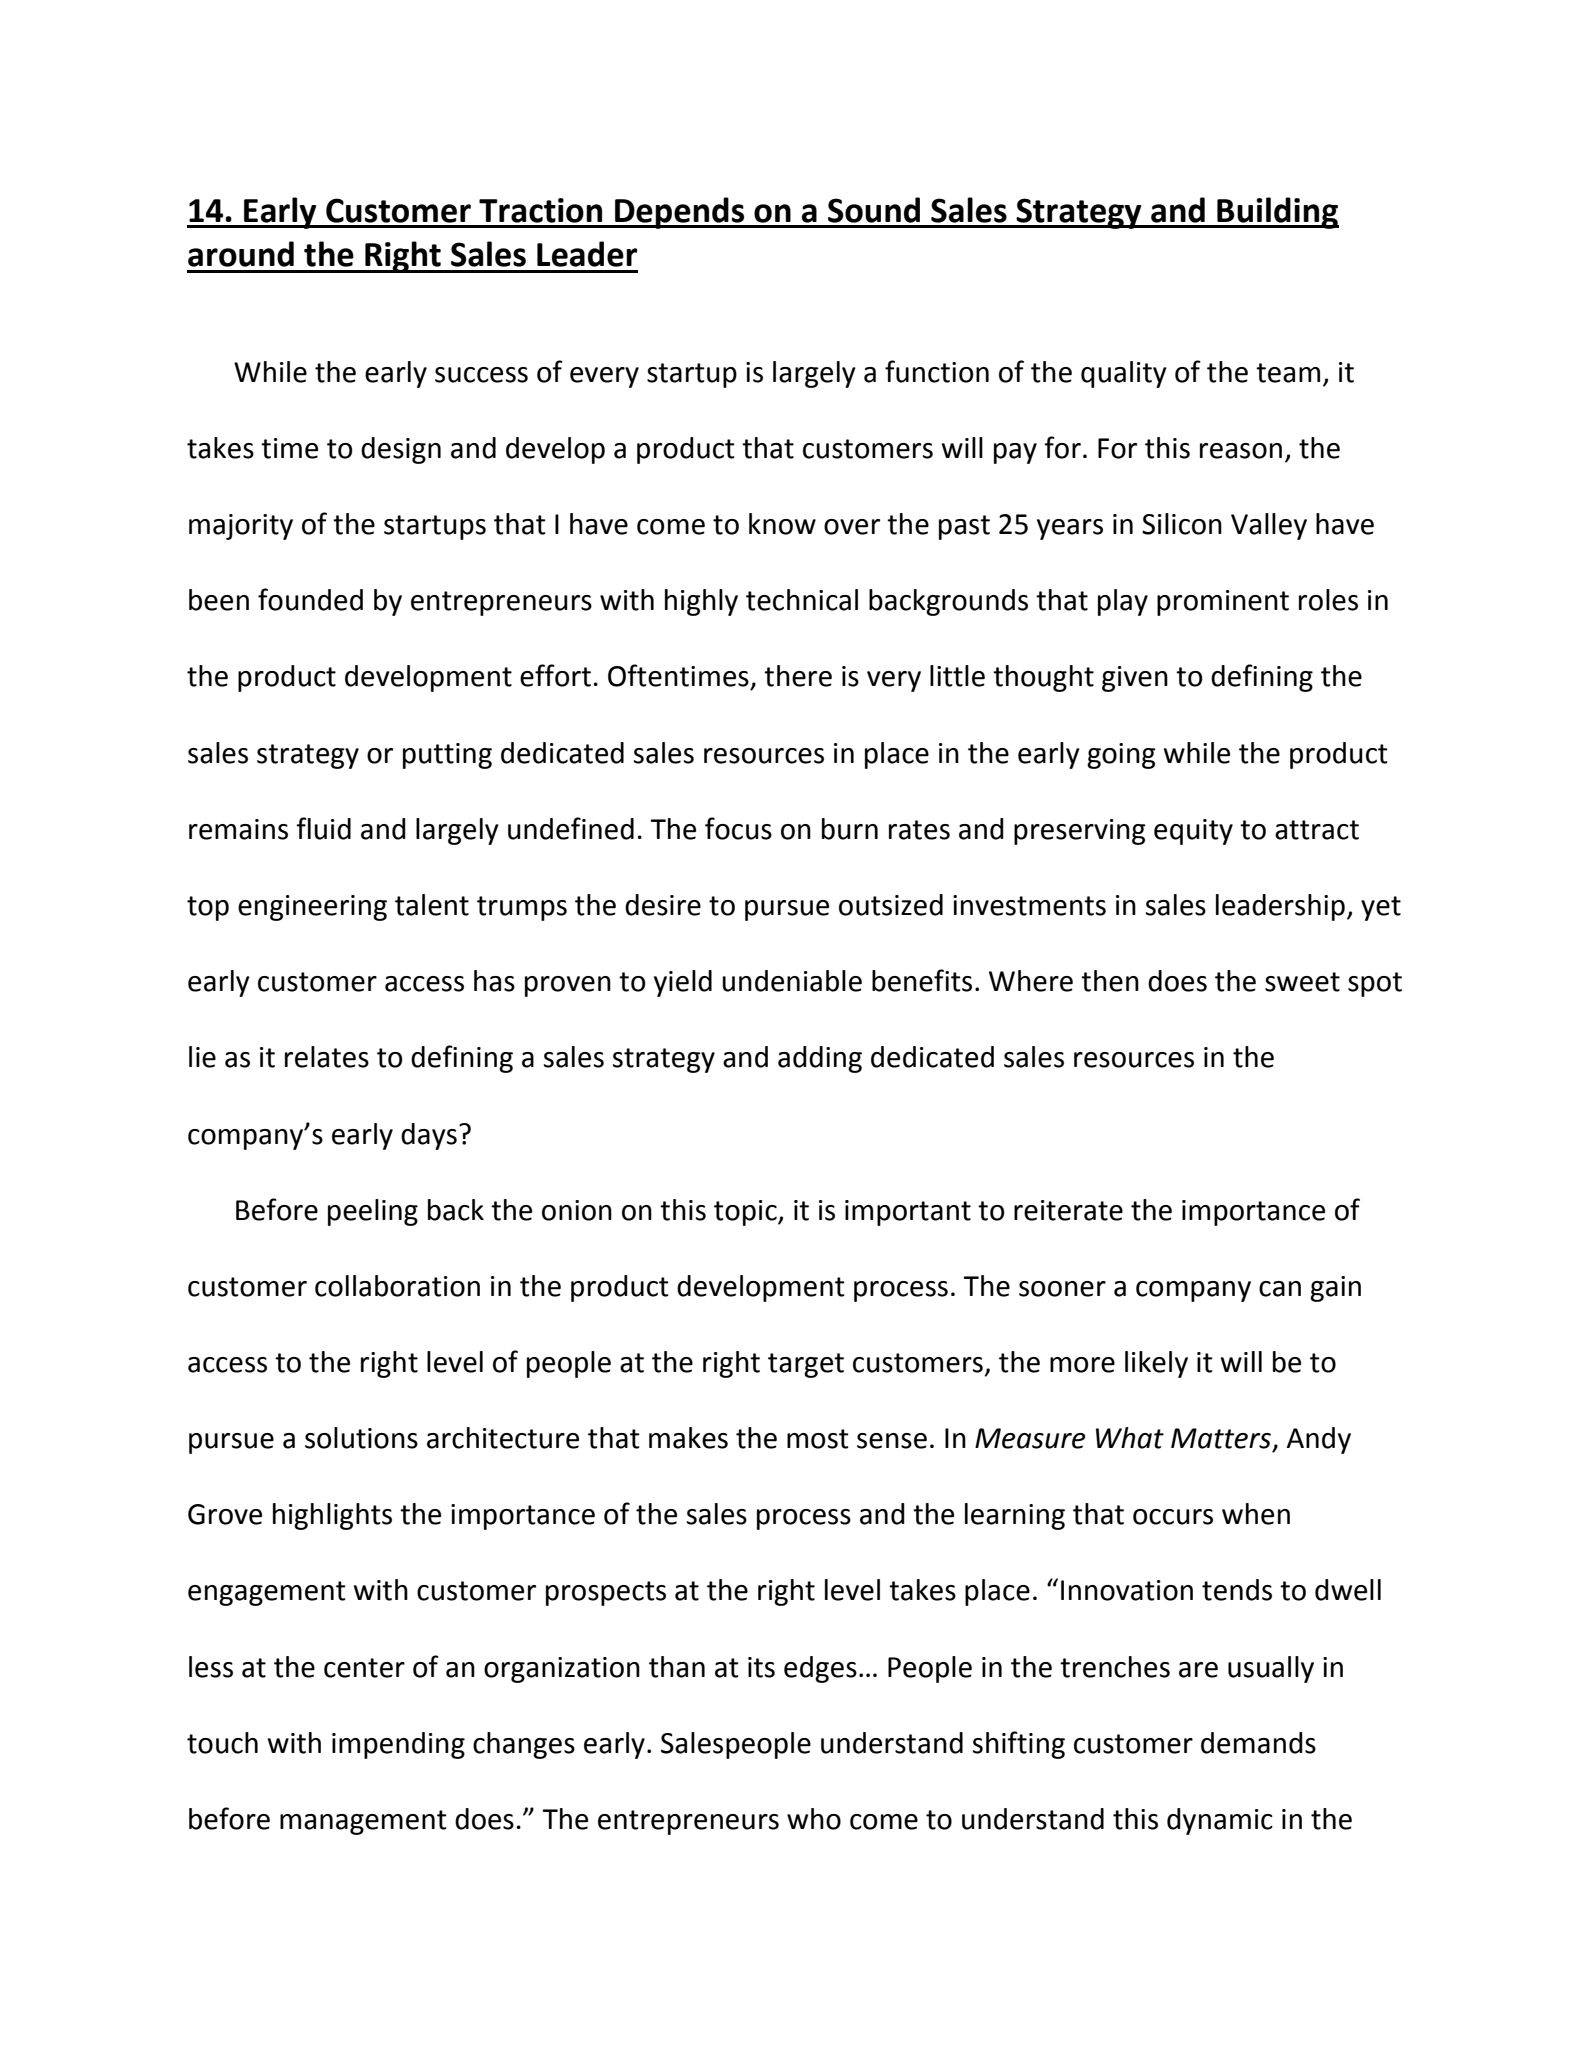 Image resolution: width=1591 pixels, height=2059 pixels. Describe the element at coordinates (323, 828) in the document. I see `fluid` at that location.
